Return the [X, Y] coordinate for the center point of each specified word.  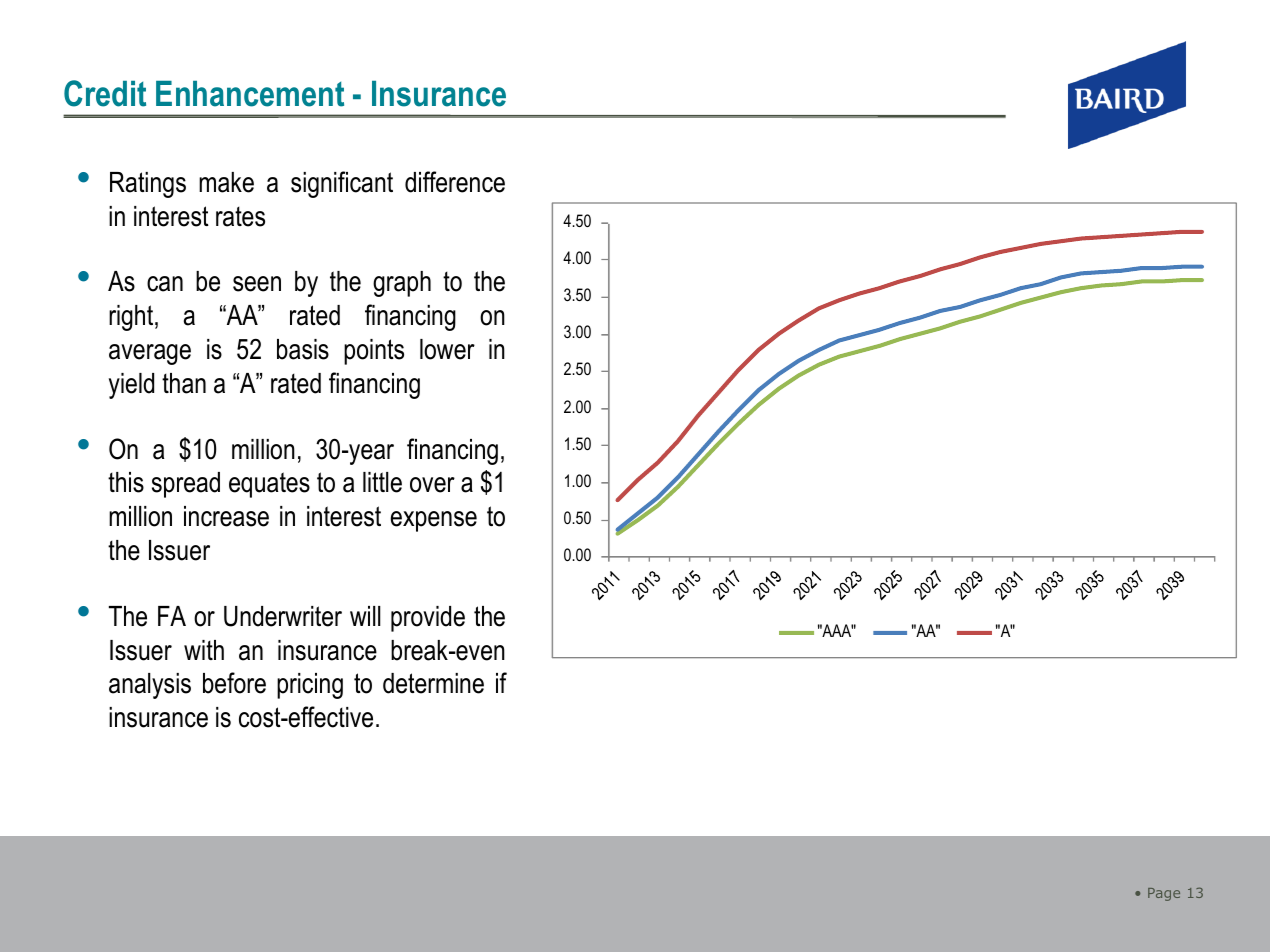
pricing [310, 686]
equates [269, 485]
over [432, 485]
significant [342, 184]
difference [455, 182]
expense [434, 521]
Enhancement [250, 94]
